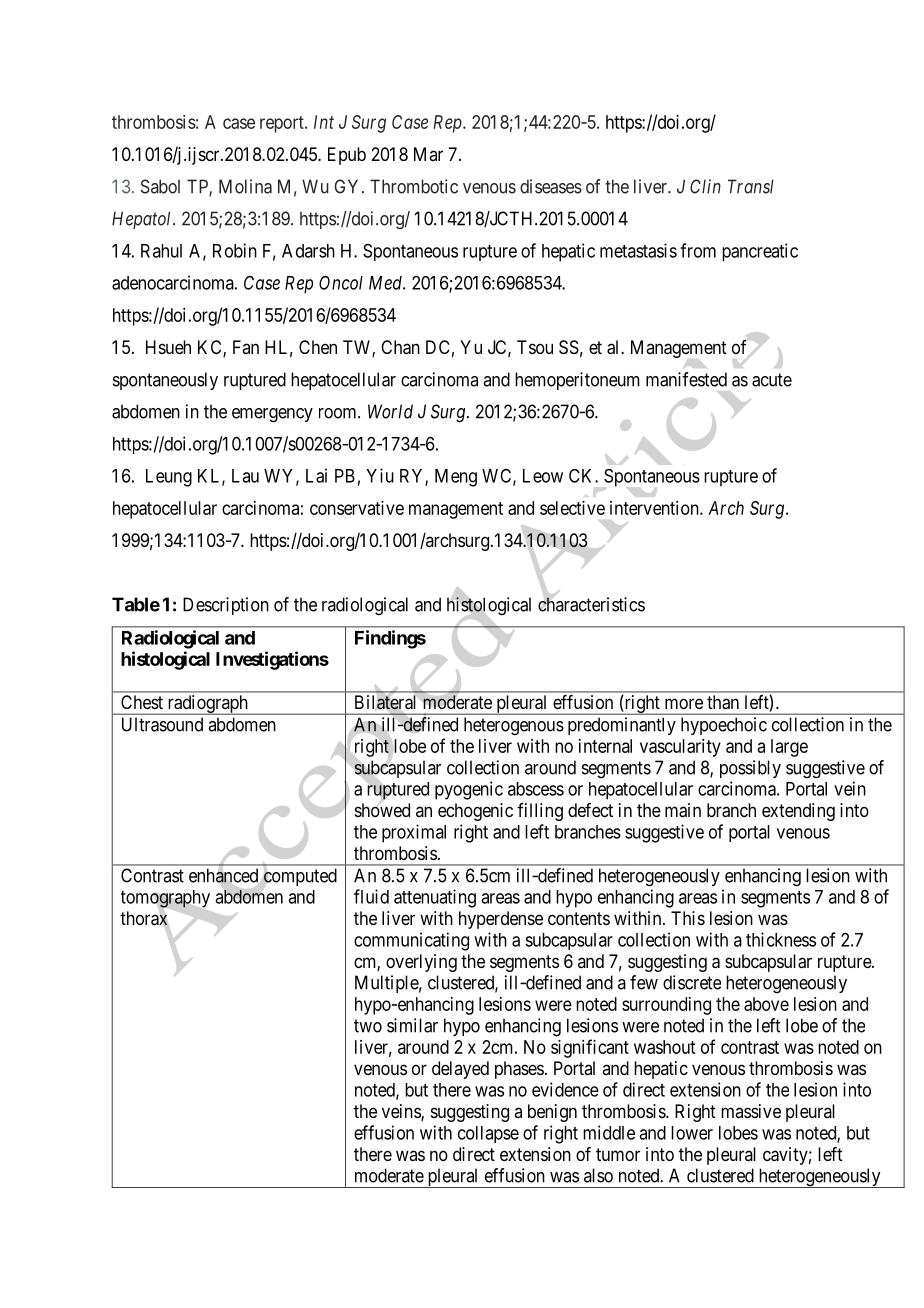 This screenshot has height=1308, width=924. Describe the element at coordinates (368, 1026) in the screenshot. I see `two` at that location.
